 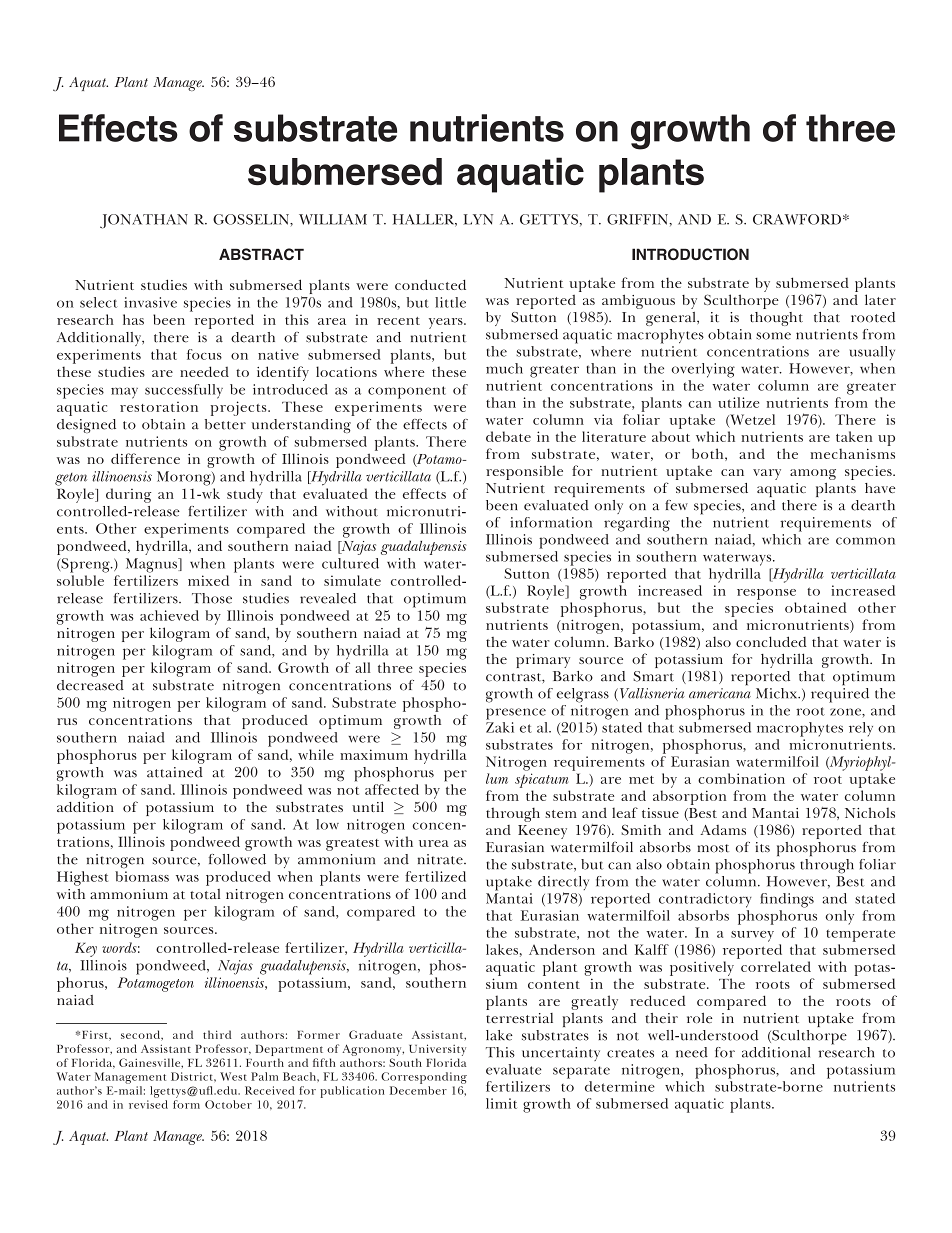 What do you see at coordinates (797, 219) in the screenshot?
I see `CRAWFORD` at bounding box center [797, 219].
